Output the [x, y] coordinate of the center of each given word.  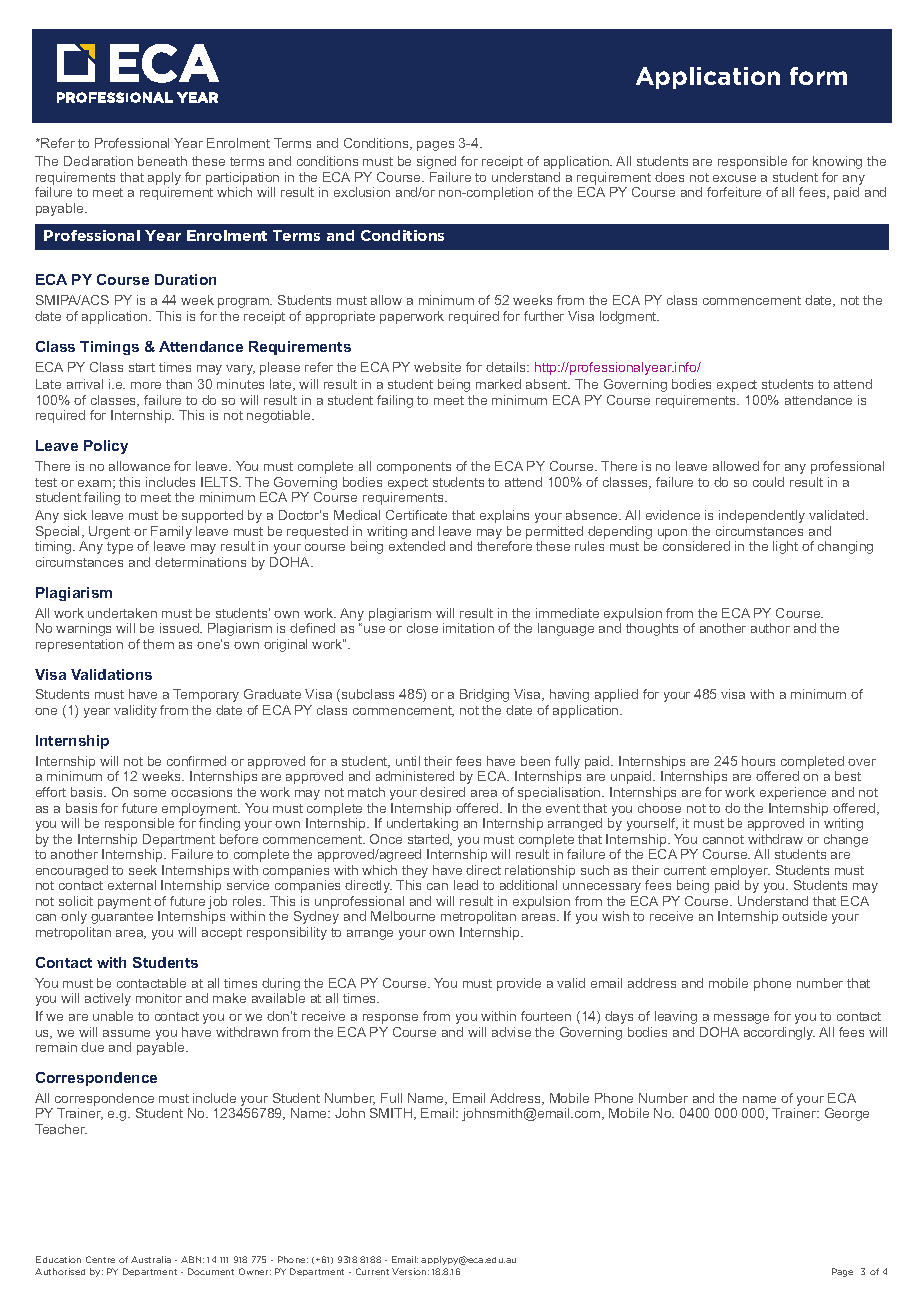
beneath [162, 161]
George [847, 1114]
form [818, 76]
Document [211, 1271]
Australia [151, 1259]
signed [436, 162]
